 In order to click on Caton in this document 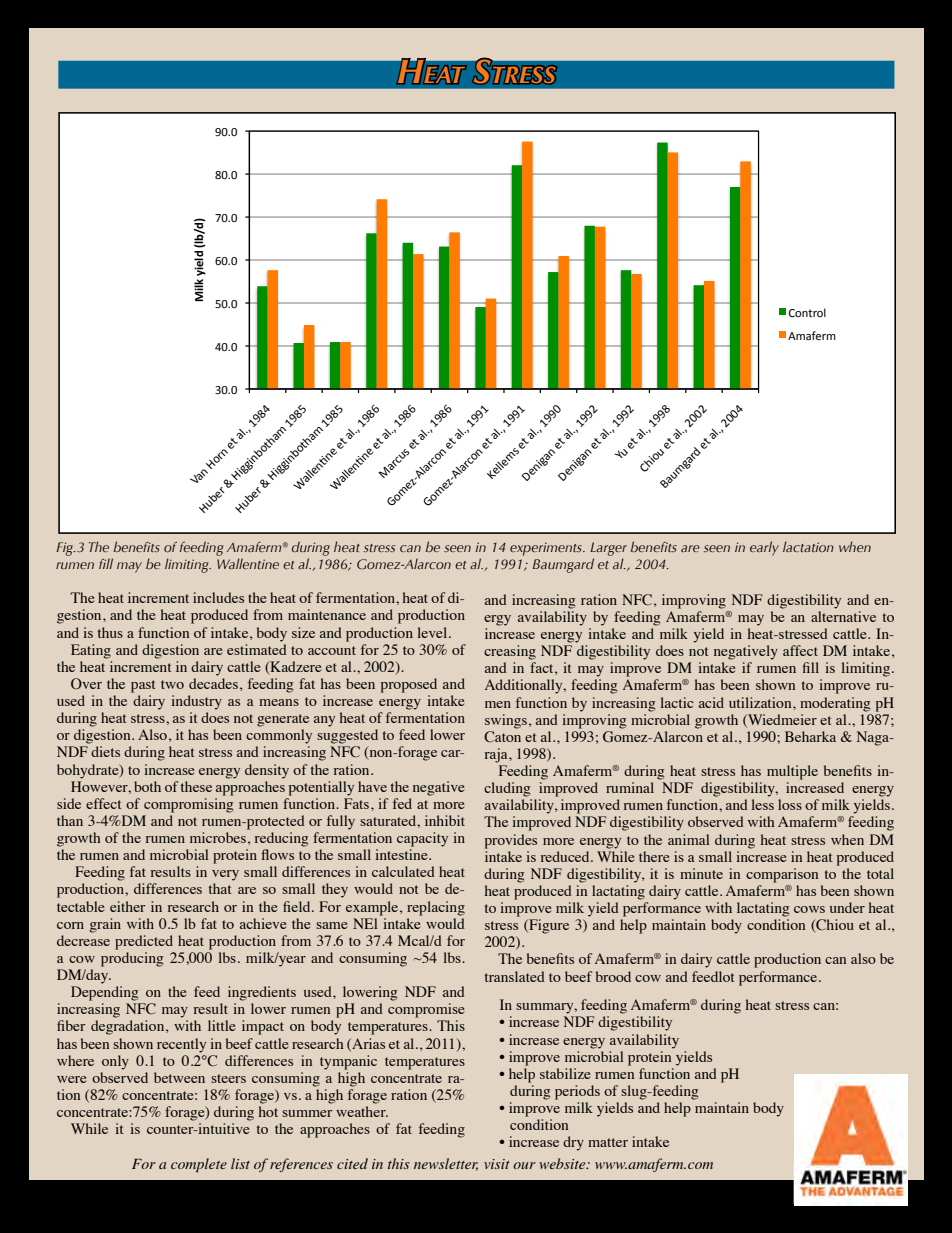, I will do `click(502, 736)`.
